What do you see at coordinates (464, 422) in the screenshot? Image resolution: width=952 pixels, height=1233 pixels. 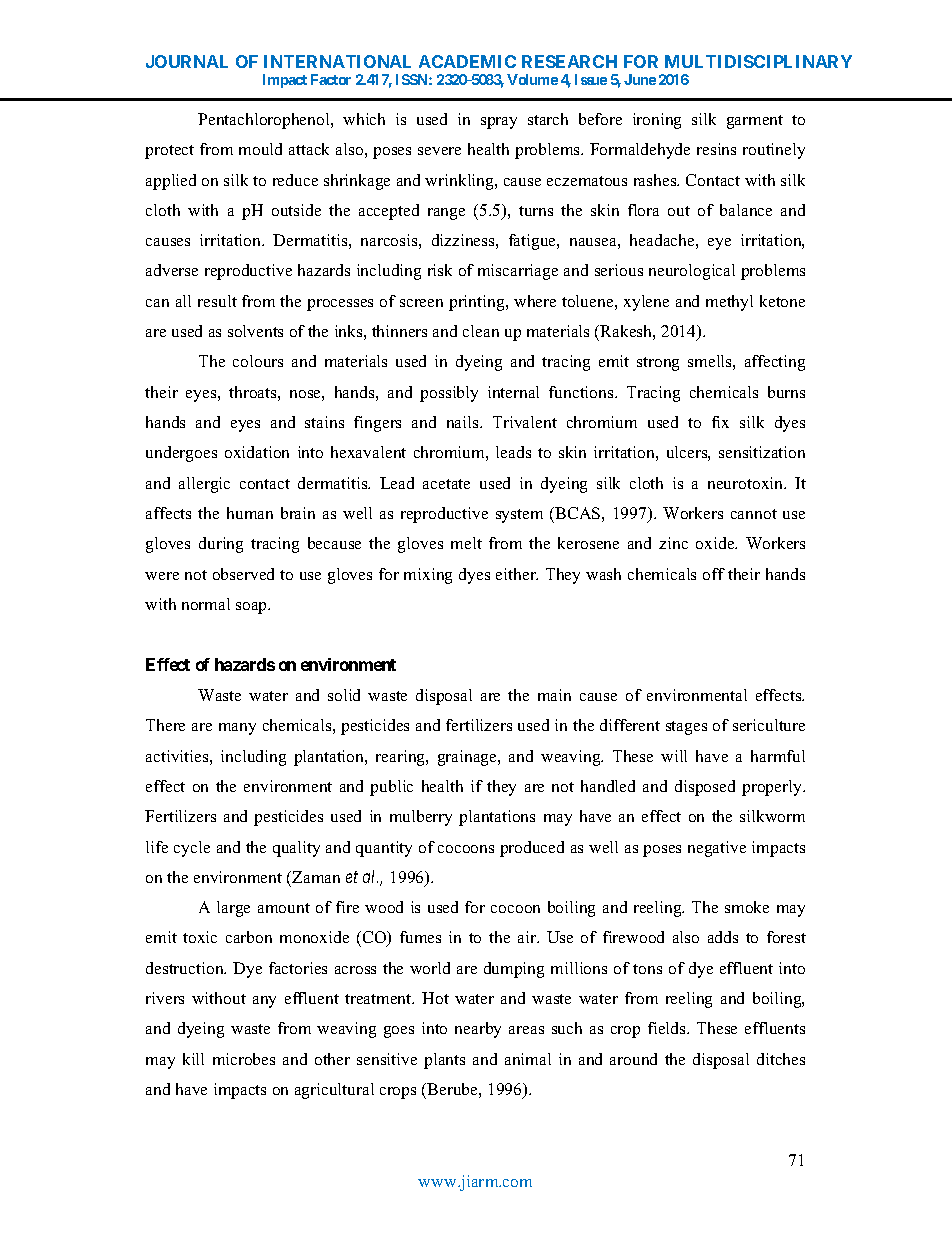 I see `nails` at bounding box center [464, 422].
